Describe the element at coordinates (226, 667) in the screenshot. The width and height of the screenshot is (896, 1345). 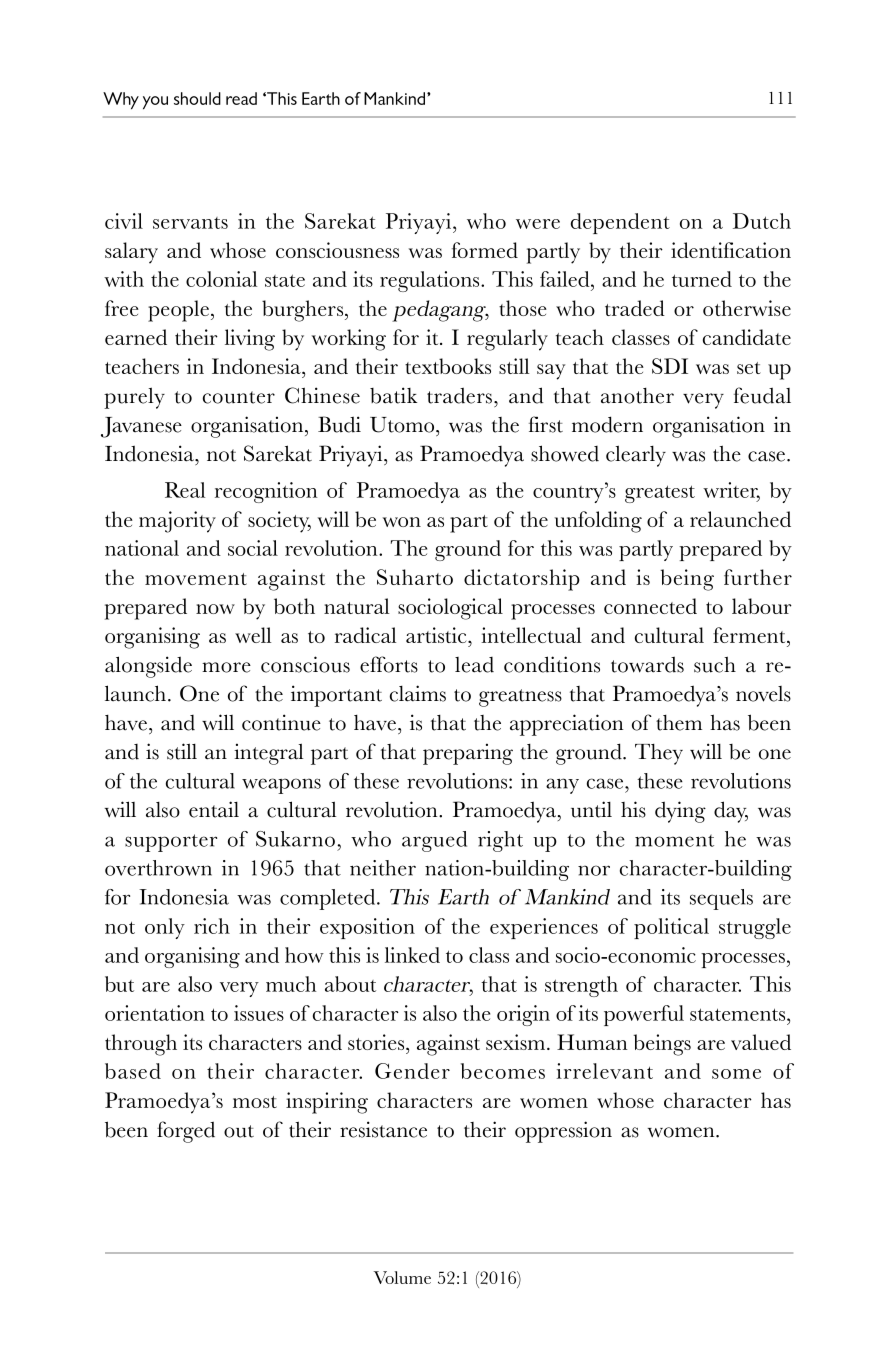
I see `more` at that location.
